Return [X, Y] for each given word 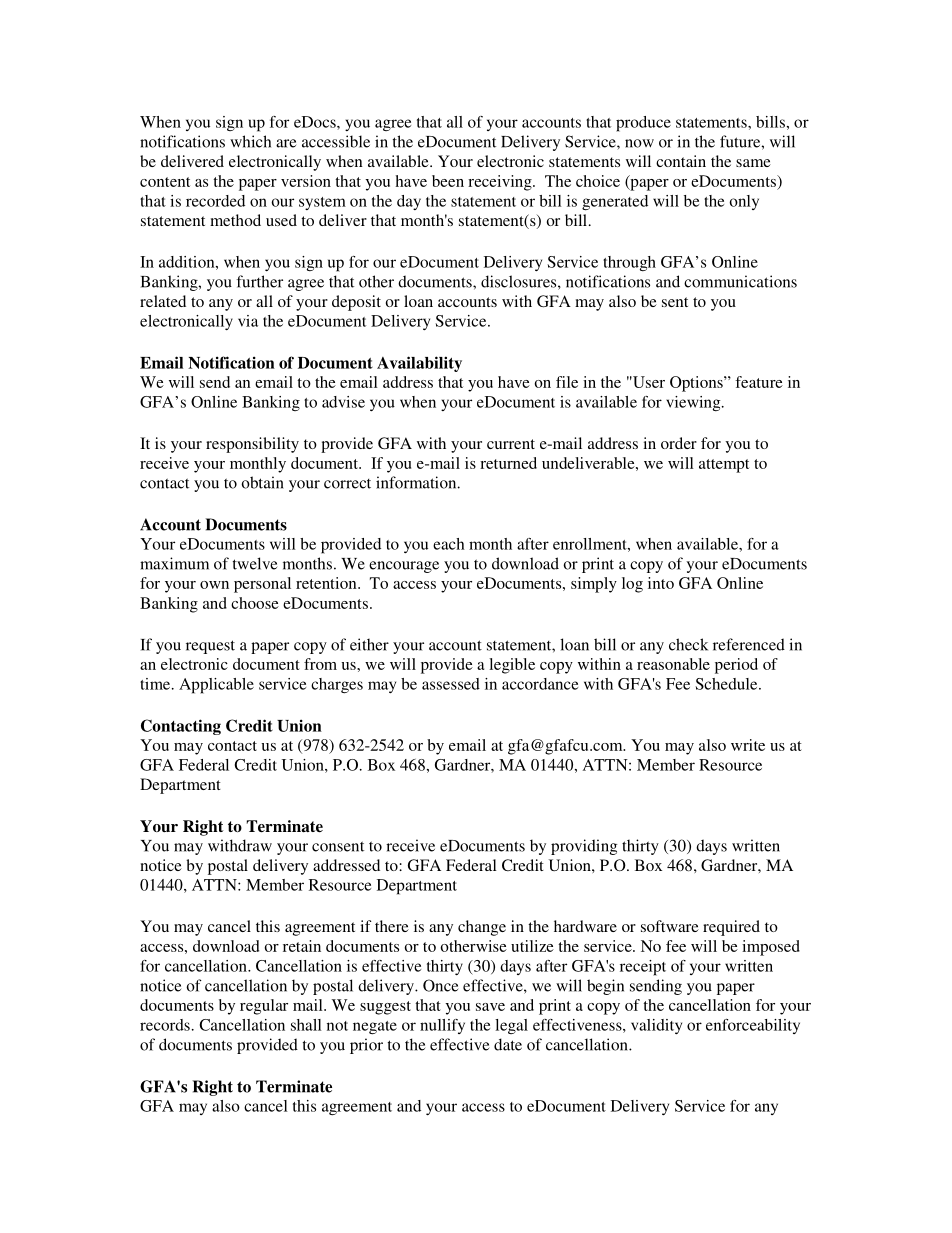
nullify [442, 1026]
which [250, 141]
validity [656, 1026]
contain [681, 161]
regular [264, 1007]
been [448, 181]
